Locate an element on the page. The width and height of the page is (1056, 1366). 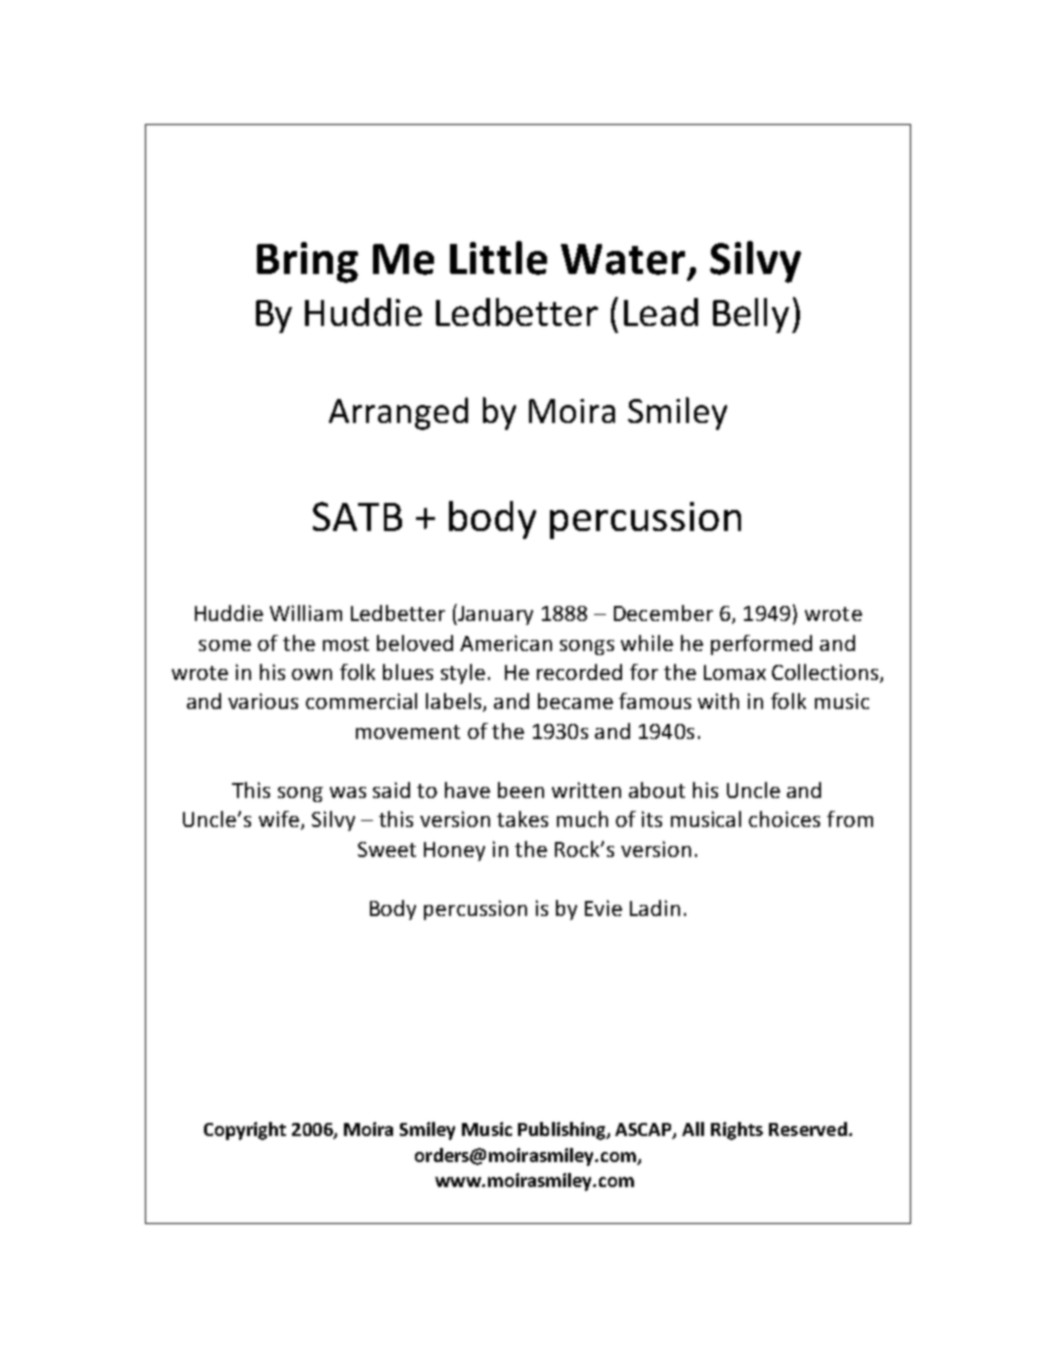
Lead is located at coordinates (661, 312).
